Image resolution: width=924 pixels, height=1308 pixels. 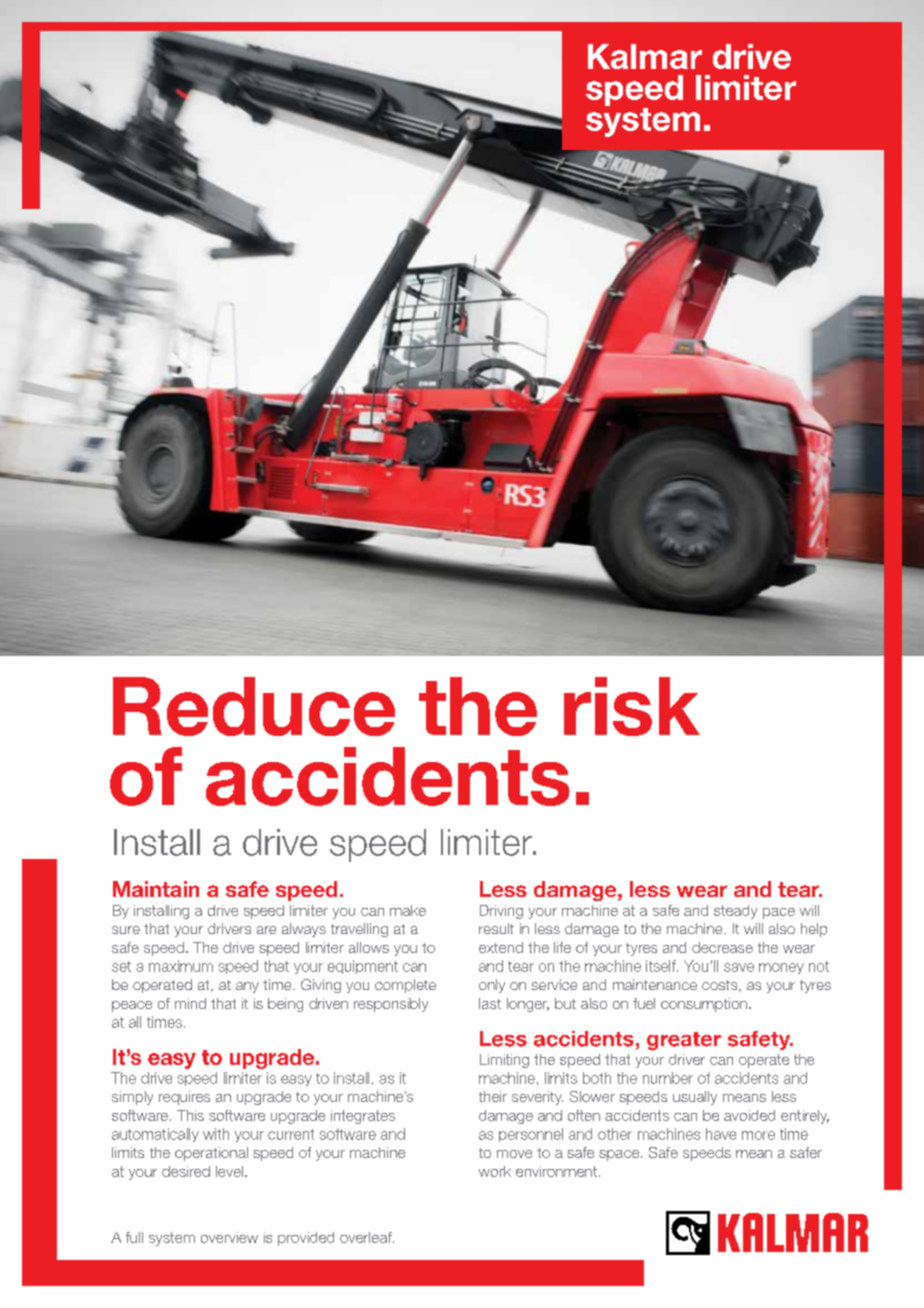 I want to click on sure, so click(x=126, y=930).
